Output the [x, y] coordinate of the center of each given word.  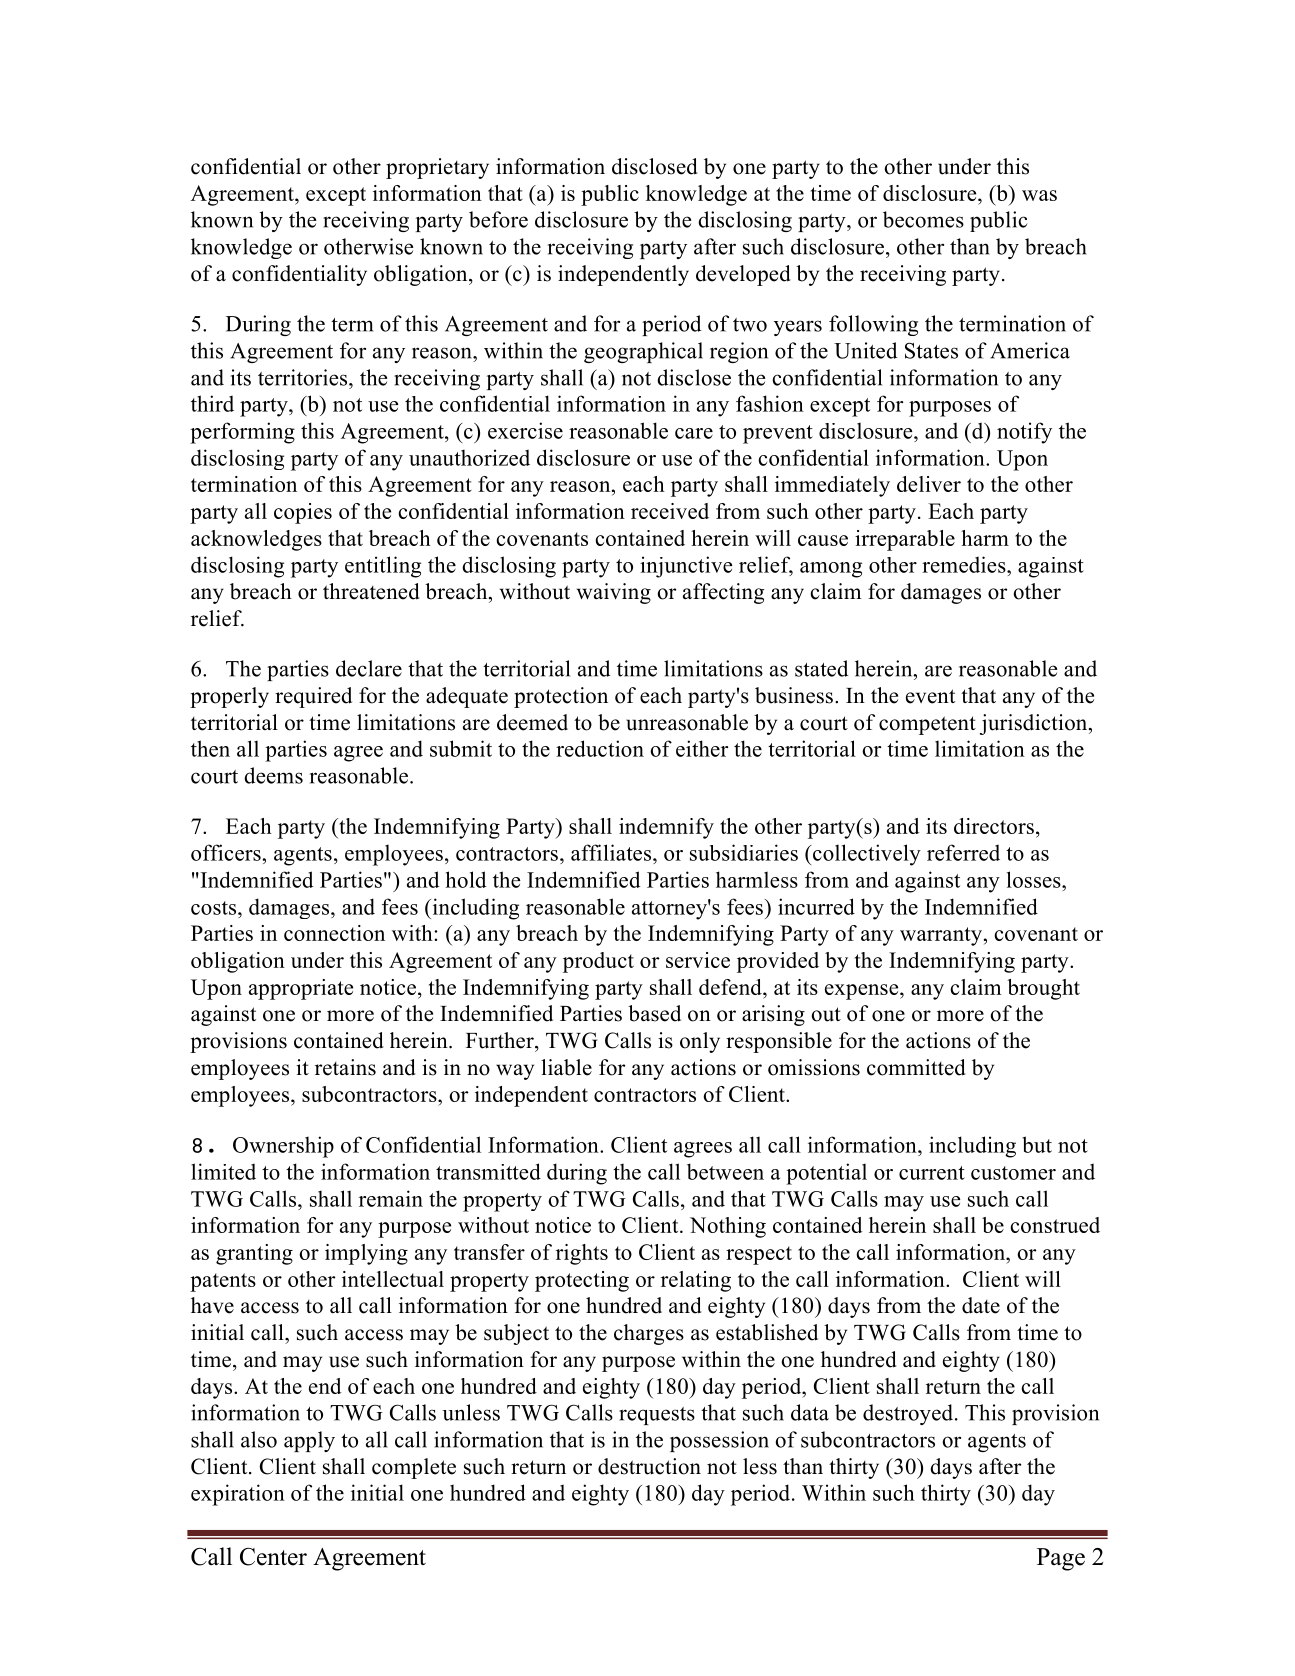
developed [743, 275]
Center [273, 1557]
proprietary [437, 168]
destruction [649, 1466]
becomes [923, 219]
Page [1061, 1559]
